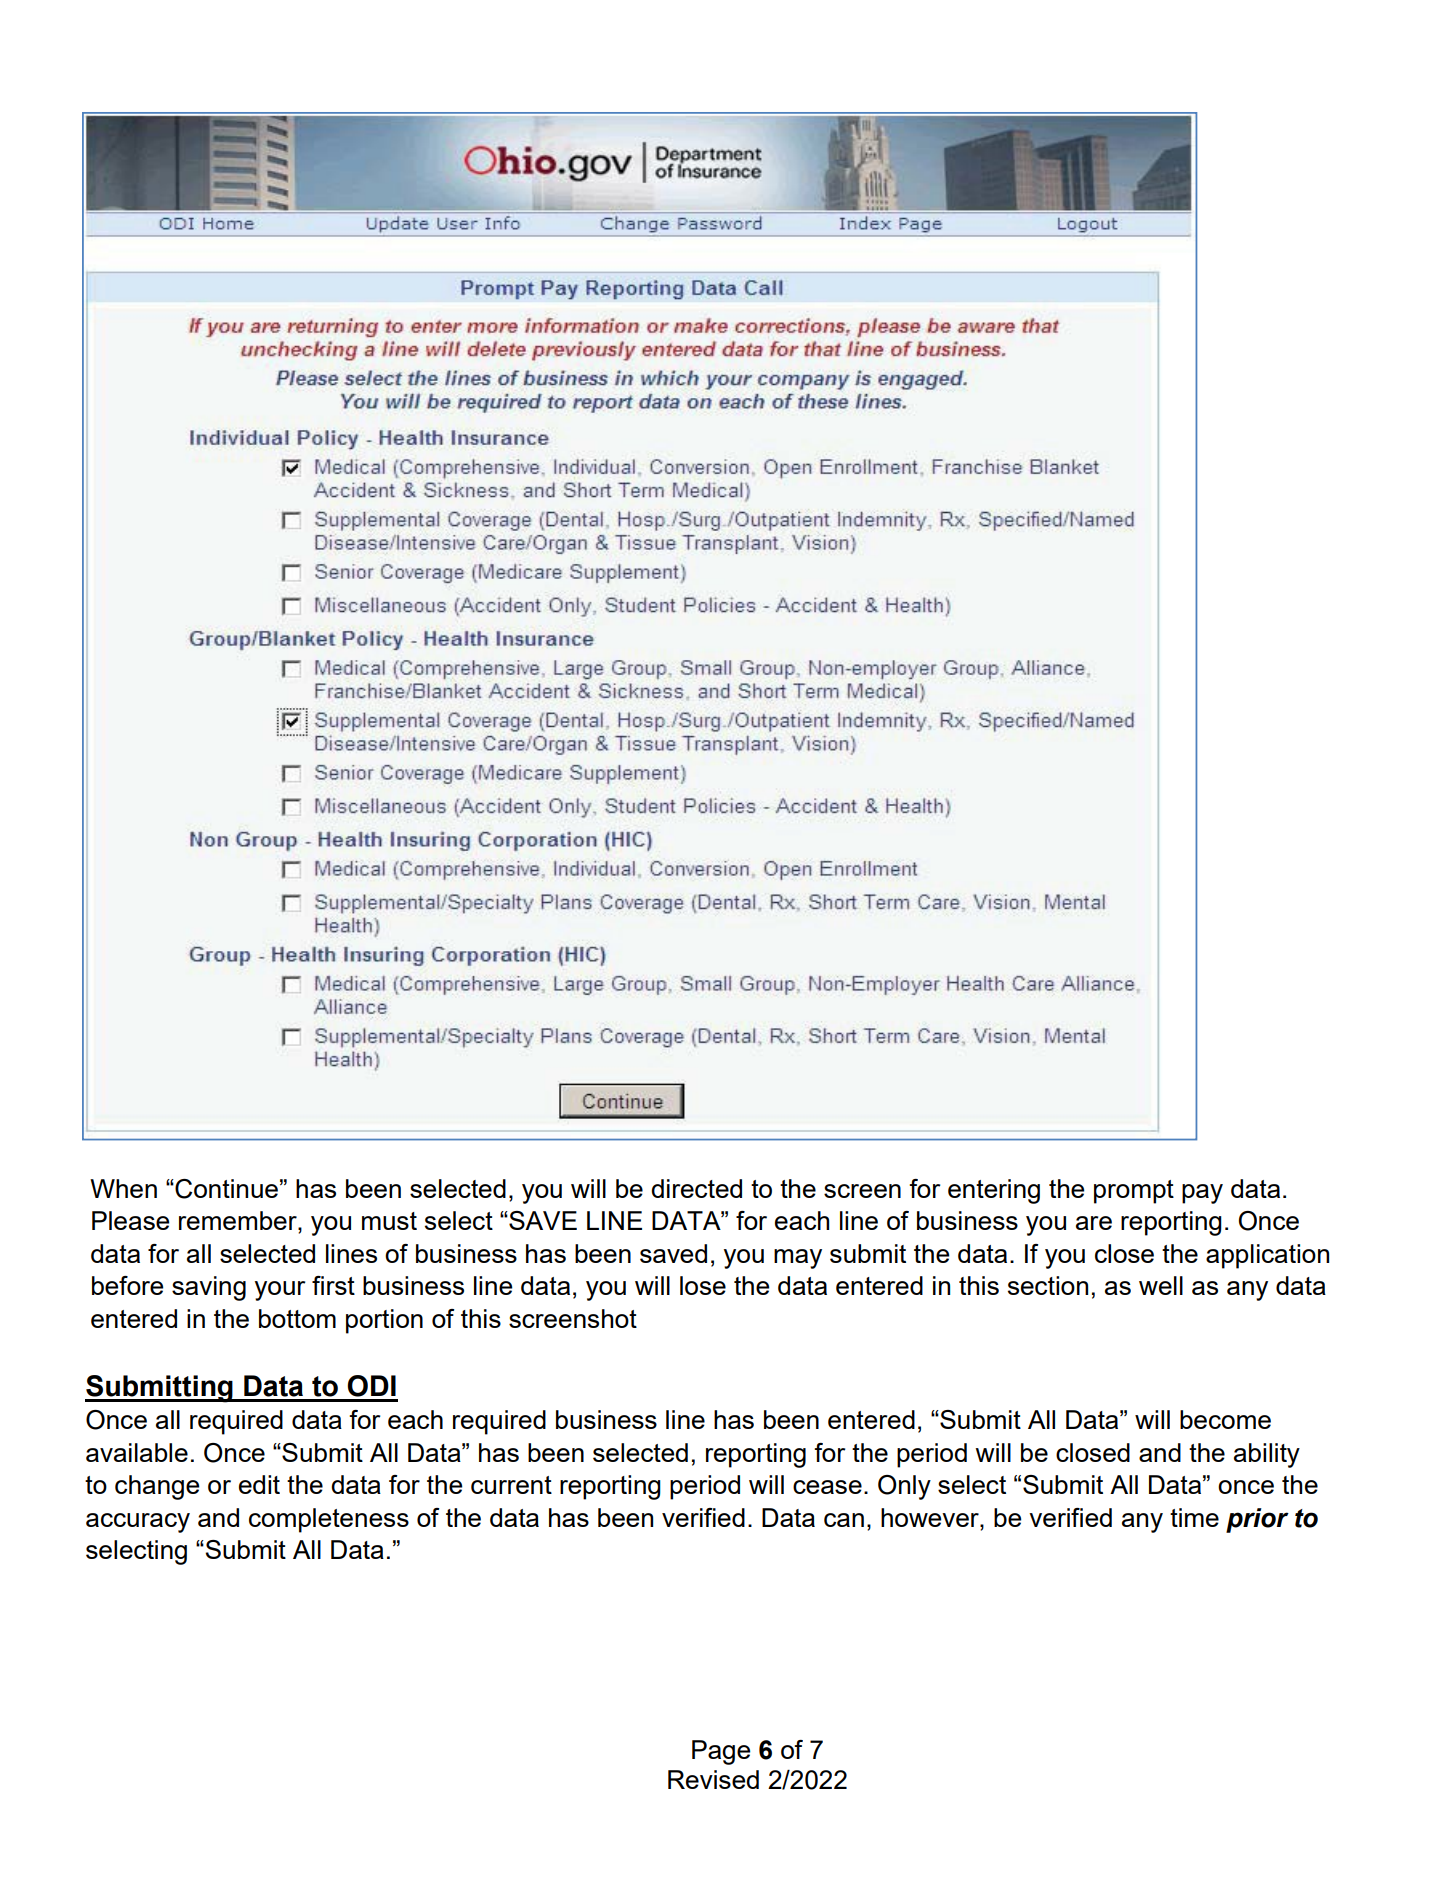  Describe the element at coordinates (1161, 1285) in the screenshot. I see `well` at that location.
